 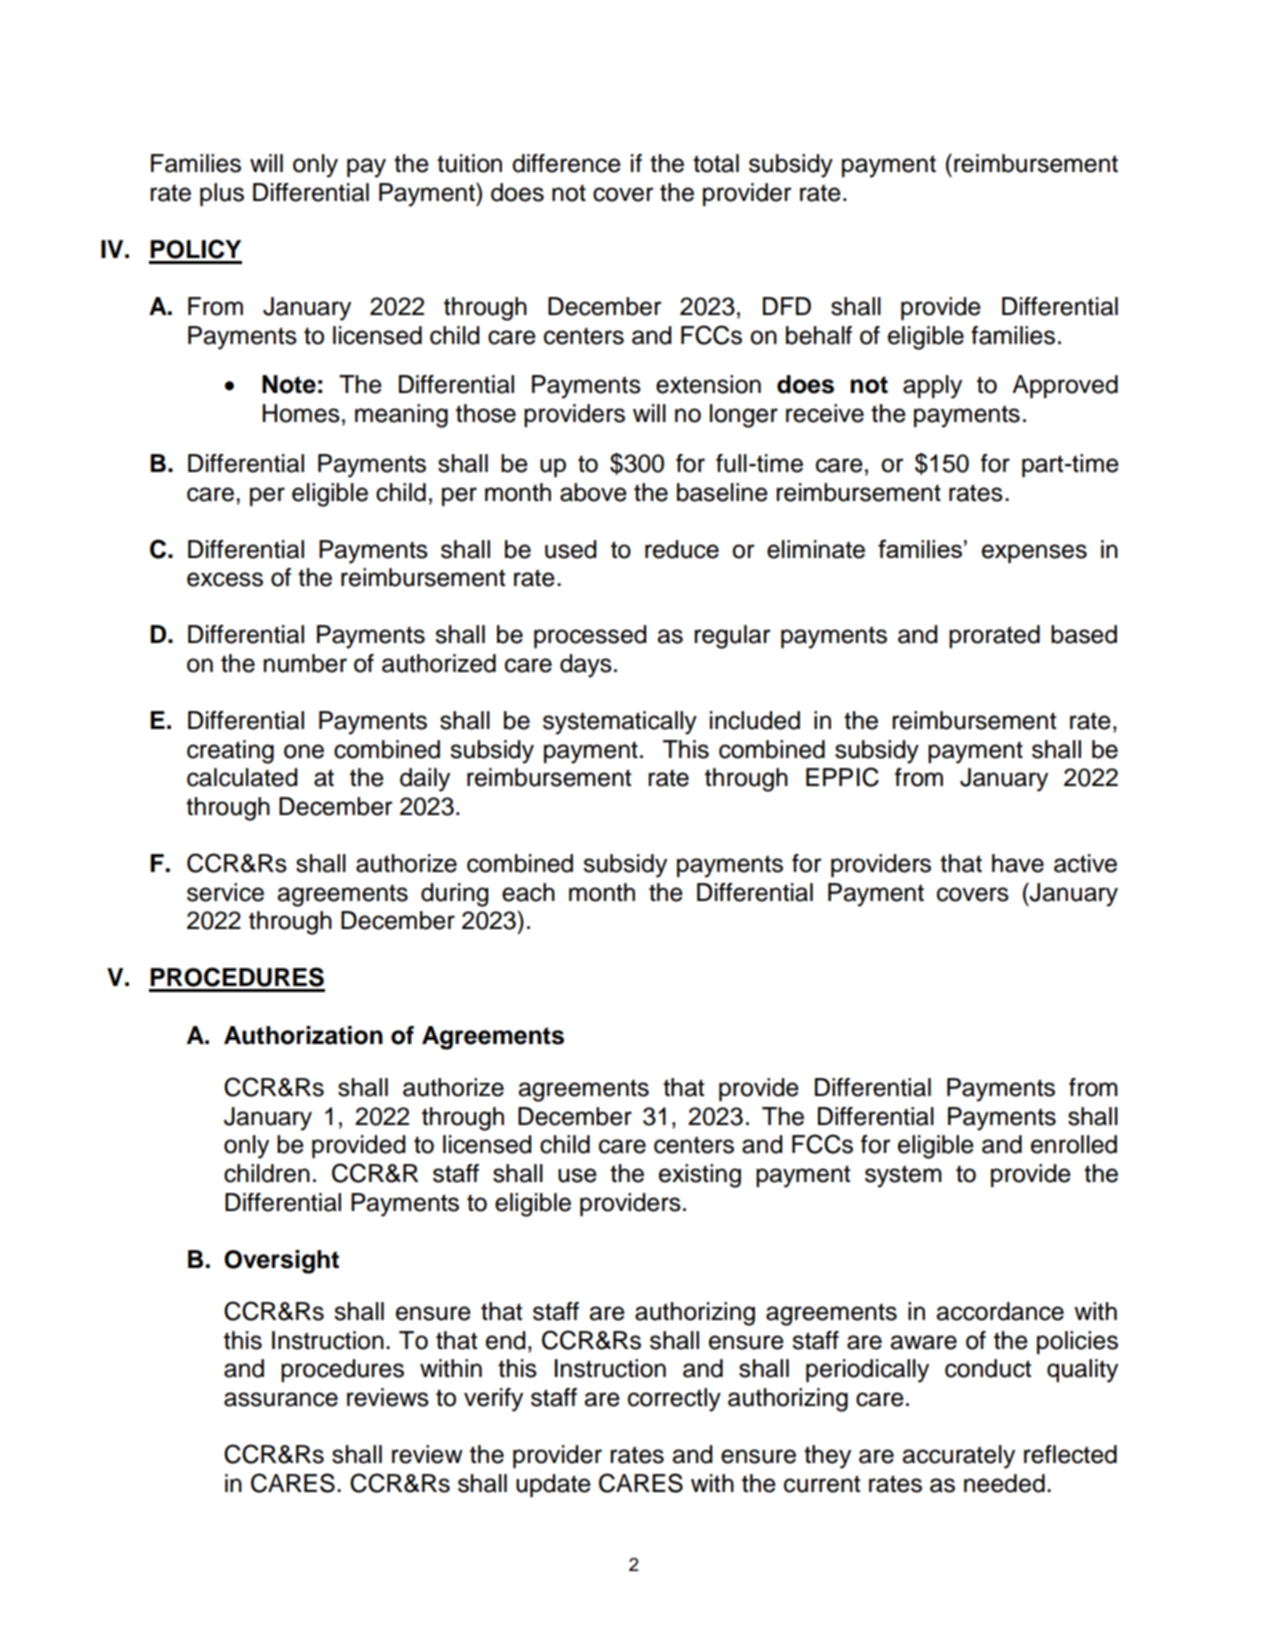 What do you see at coordinates (1018, 863) in the document?
I see `have` at bounding box center [1018, 863].
